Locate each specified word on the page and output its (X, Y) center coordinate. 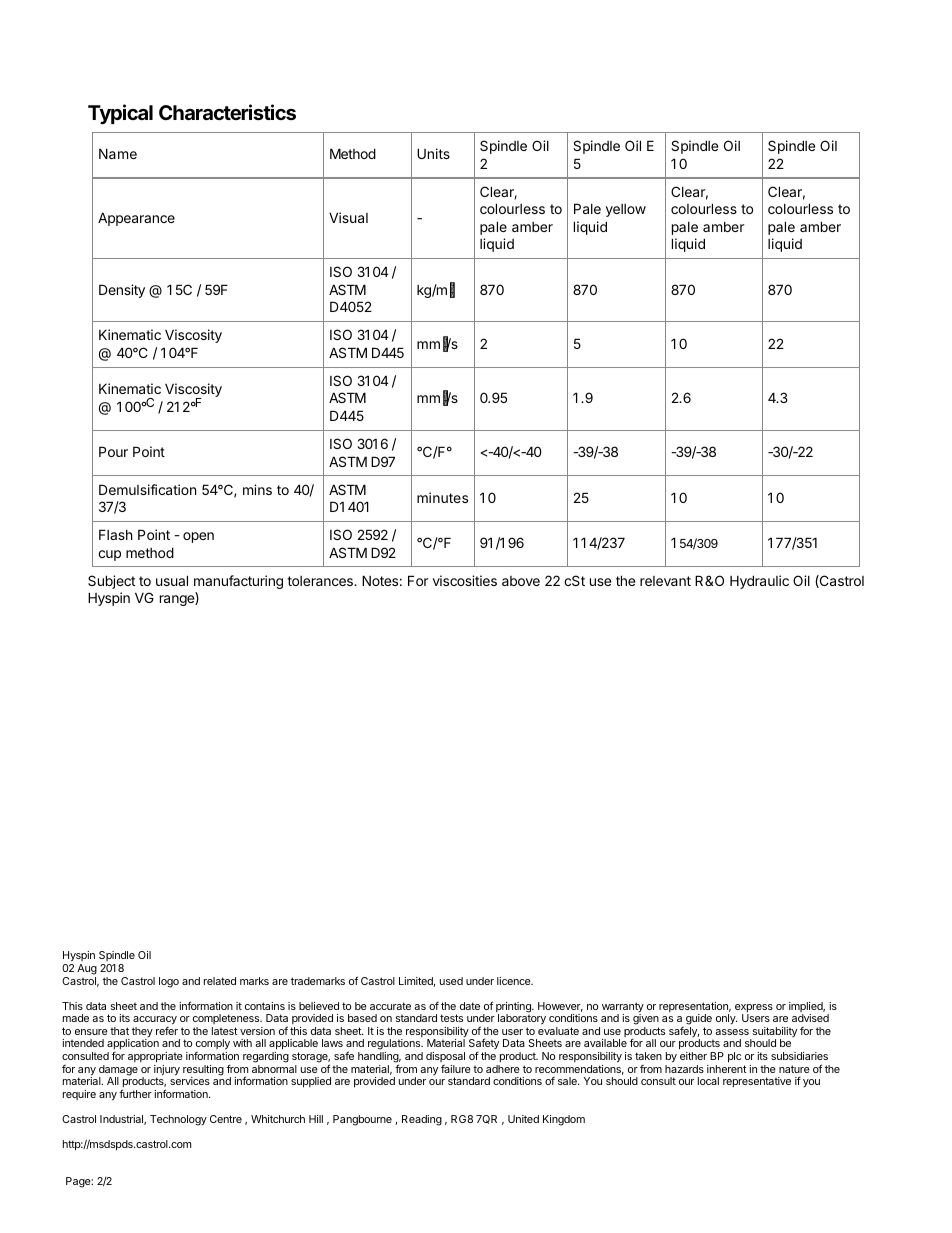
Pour (113, 451)
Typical (120, 114)
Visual (348, 217)
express (754, 1009)
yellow (626, 210)
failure (456, 1069)
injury (167, 1071)
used (451, 981)
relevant (665, 581)
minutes (442, 497)
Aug (87, 969)
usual (172, 580)
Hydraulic (759, 582)
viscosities (465, 580)
